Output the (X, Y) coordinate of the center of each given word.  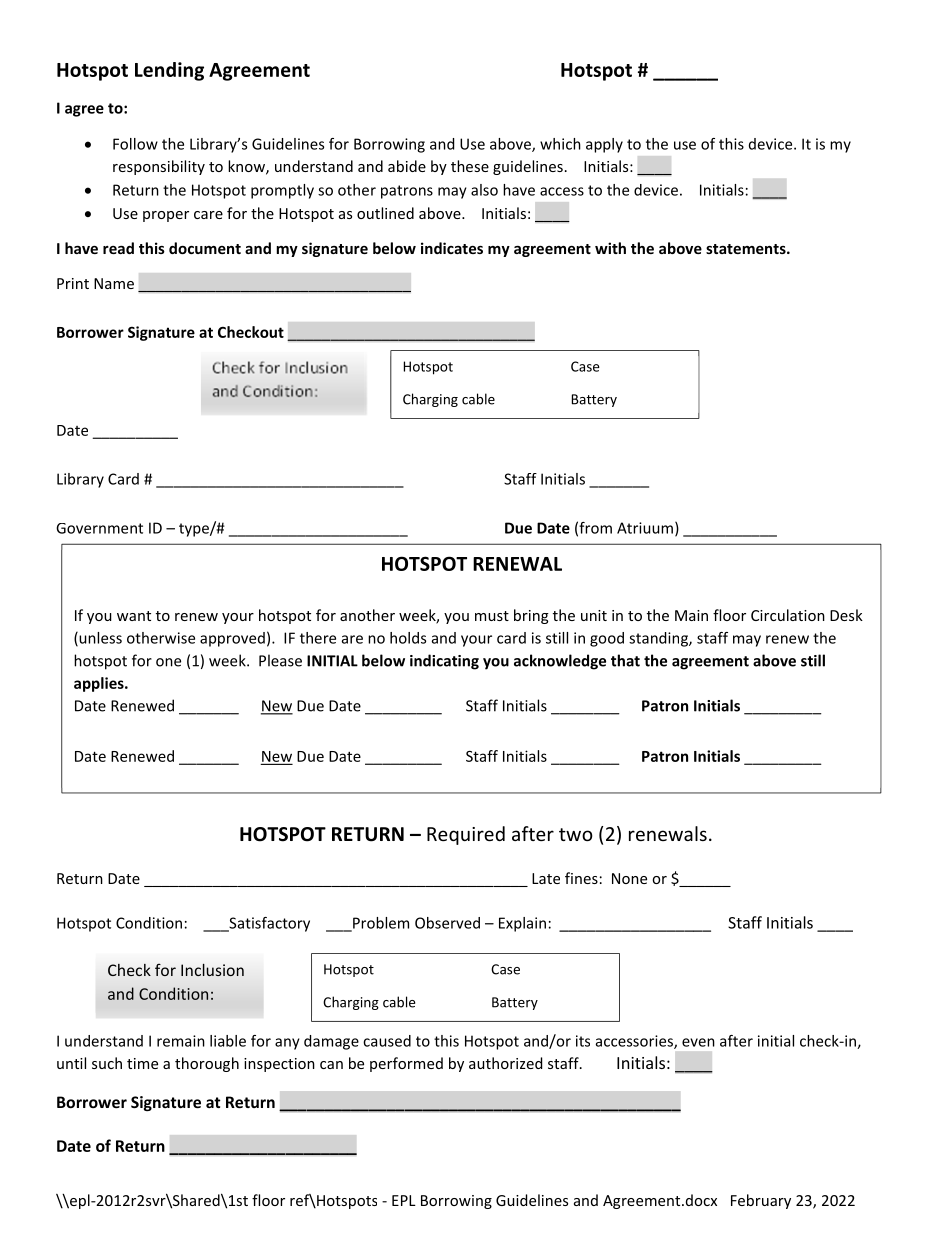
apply (604, 145)
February (761, 1201)
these (470, 166)
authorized (505, 1063)
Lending (169, 71)
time (142, 1063)
